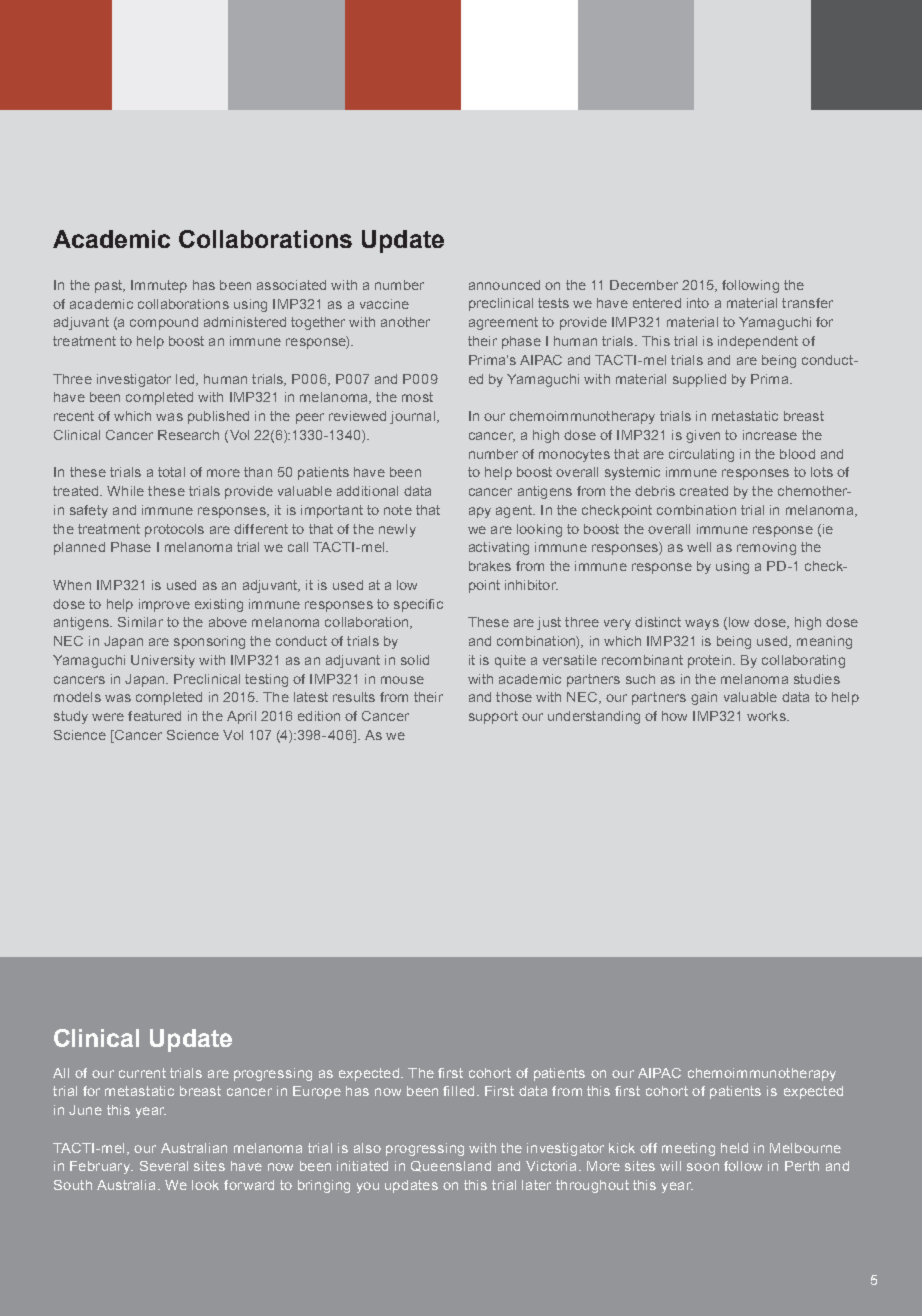 The height and width of the screenshot is (1316, 922). I want to click on Queensland, so click(451, 1166).
